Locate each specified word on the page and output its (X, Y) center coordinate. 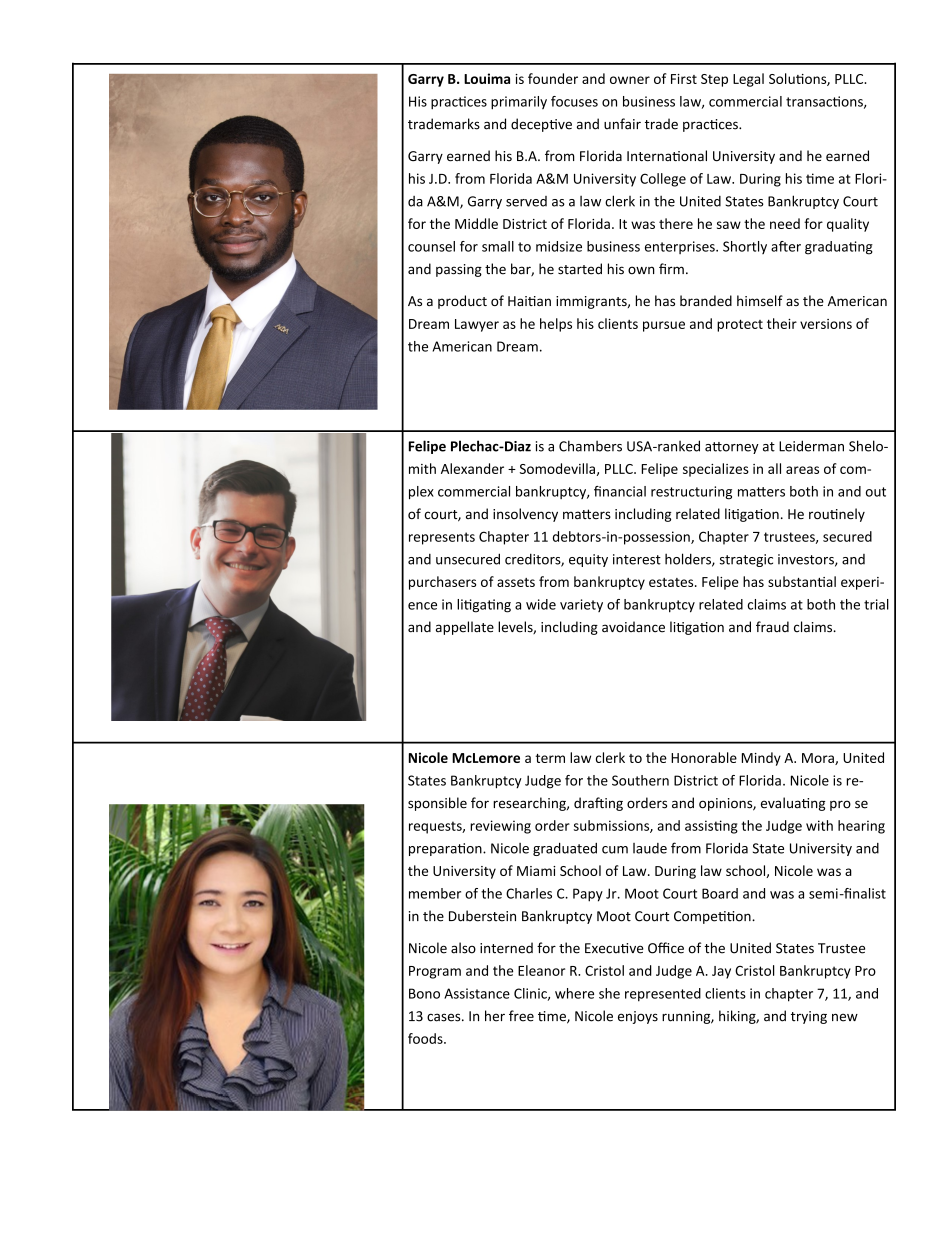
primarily (519, 103)
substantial (802, 581)
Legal (748, 80)
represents (442, 538)
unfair (622, 124)
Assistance (477, 993)
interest (637, 559)
